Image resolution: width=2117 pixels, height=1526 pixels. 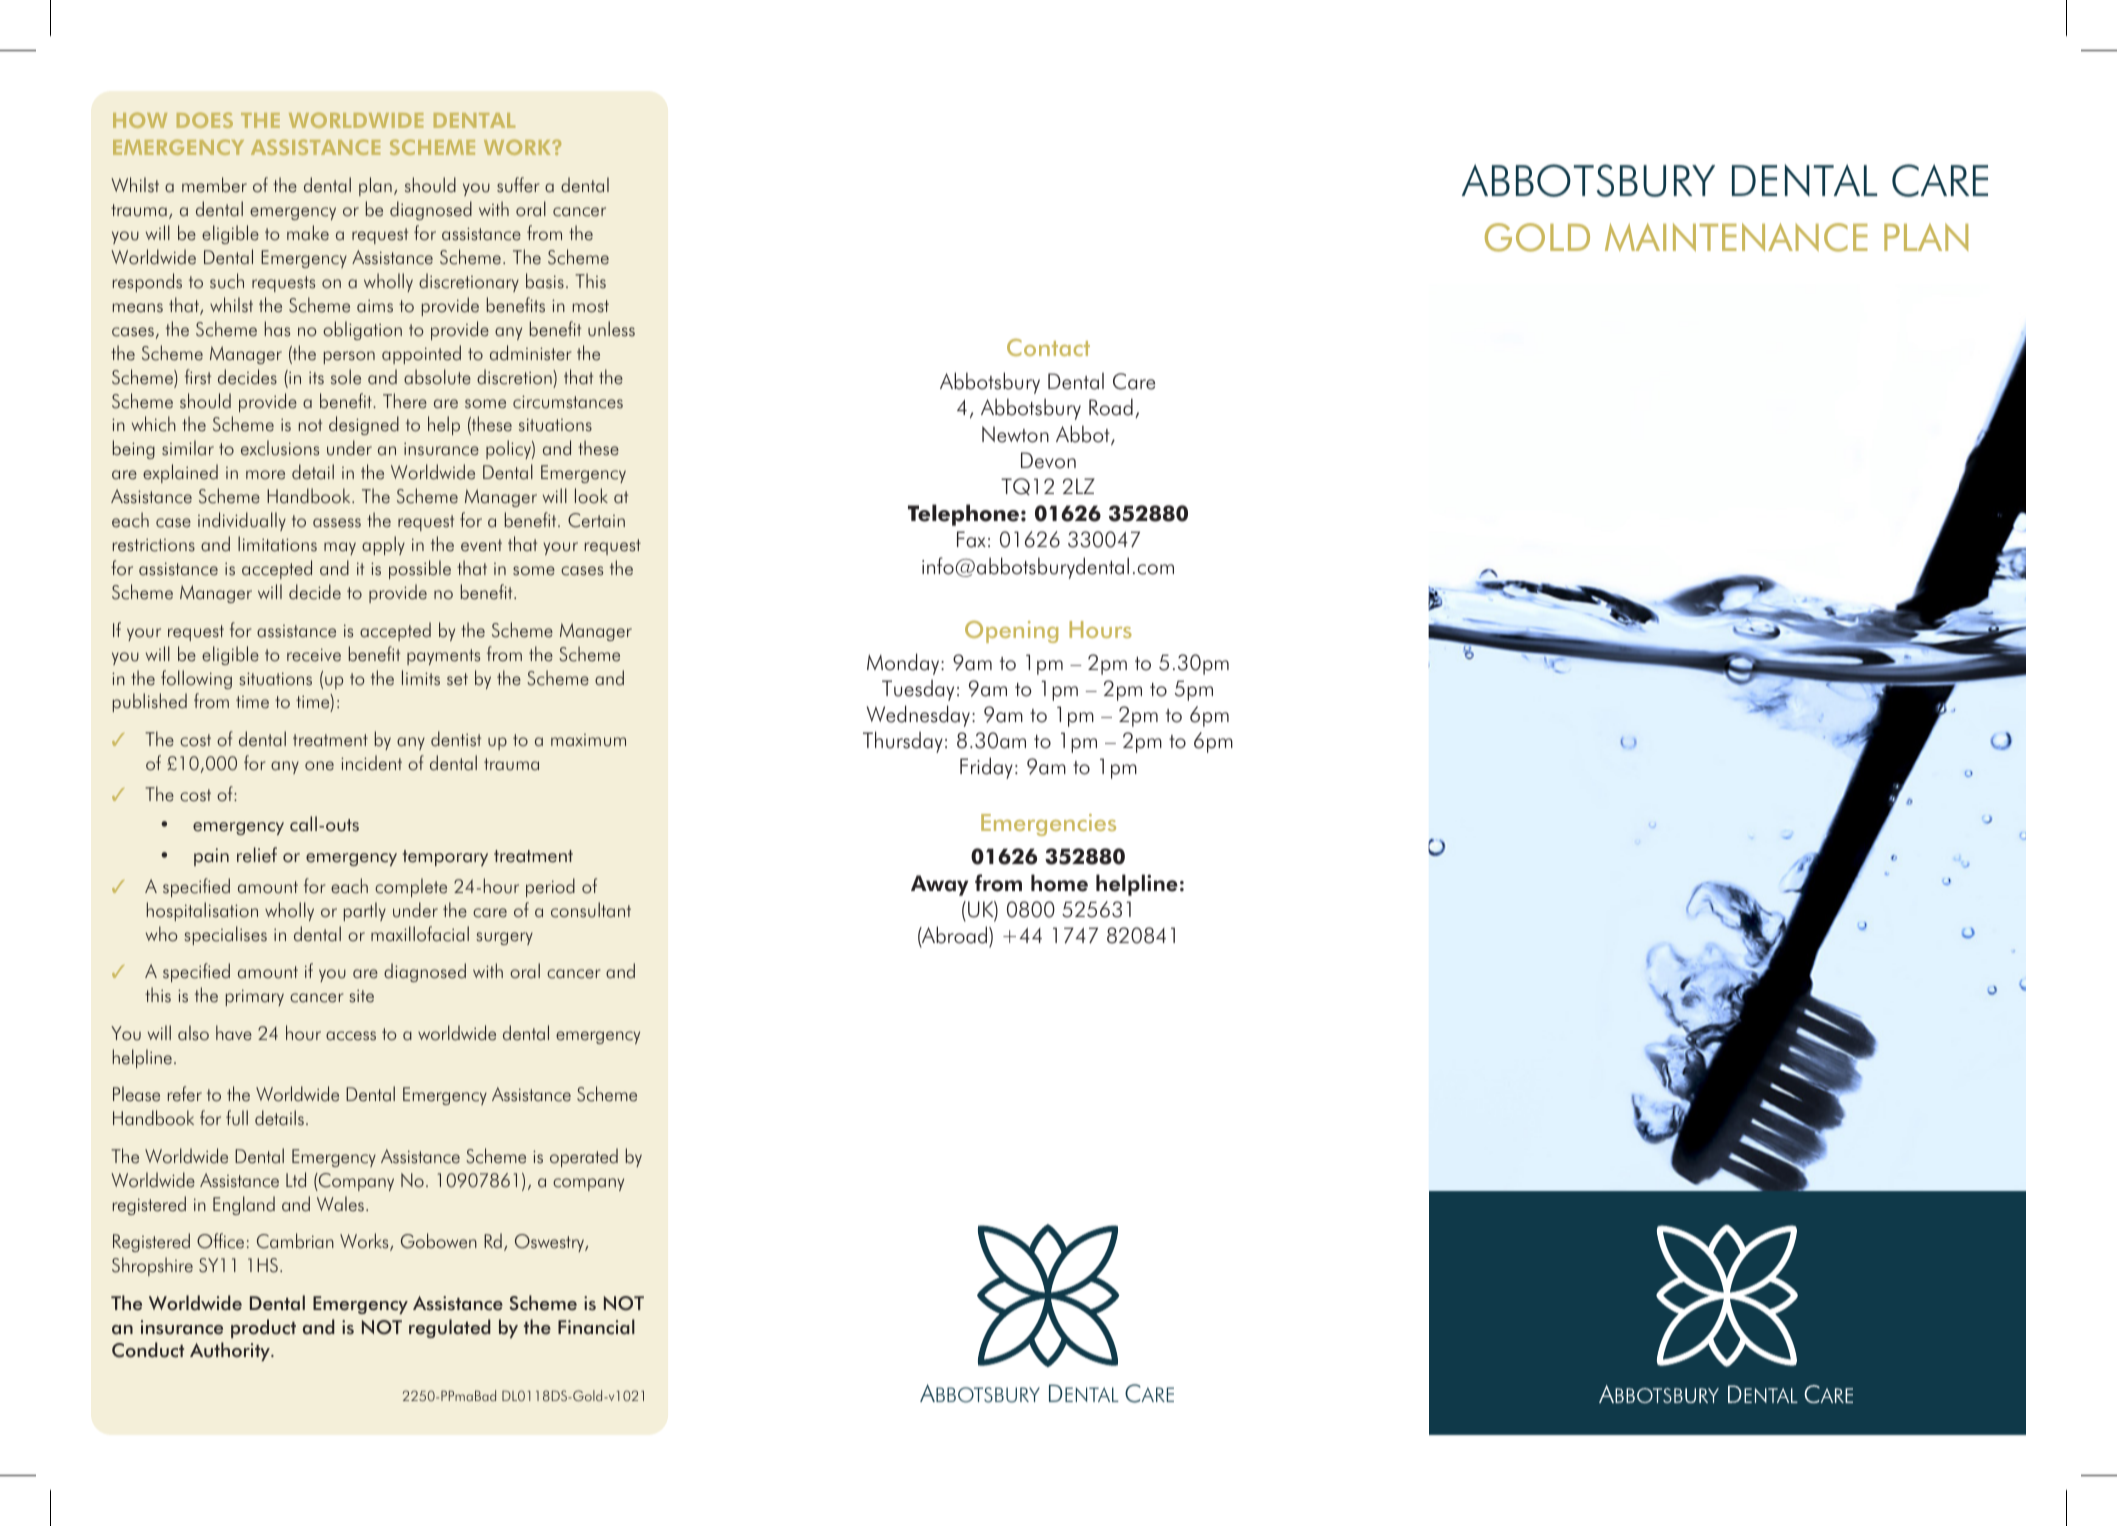 What do you see at coordinates (596, 1327) in the screenshot?
I see `Financial` at bounding box center [596, 1327].
